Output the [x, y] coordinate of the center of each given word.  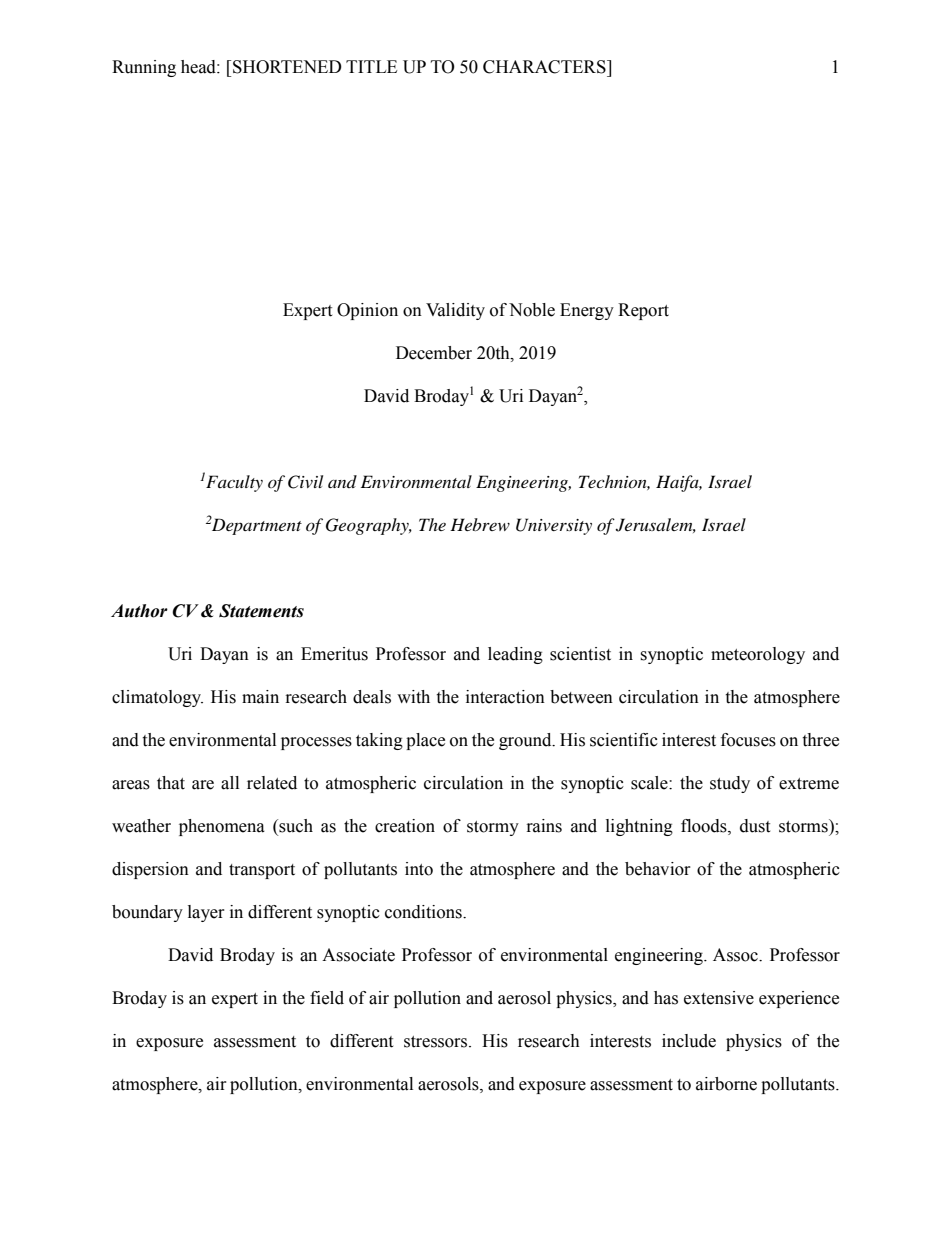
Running [144, 68]
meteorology [758, 655]
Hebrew [480, 524]
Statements [261, 611]
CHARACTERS [545, 67]
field [327, 998]
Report [643, 311]
